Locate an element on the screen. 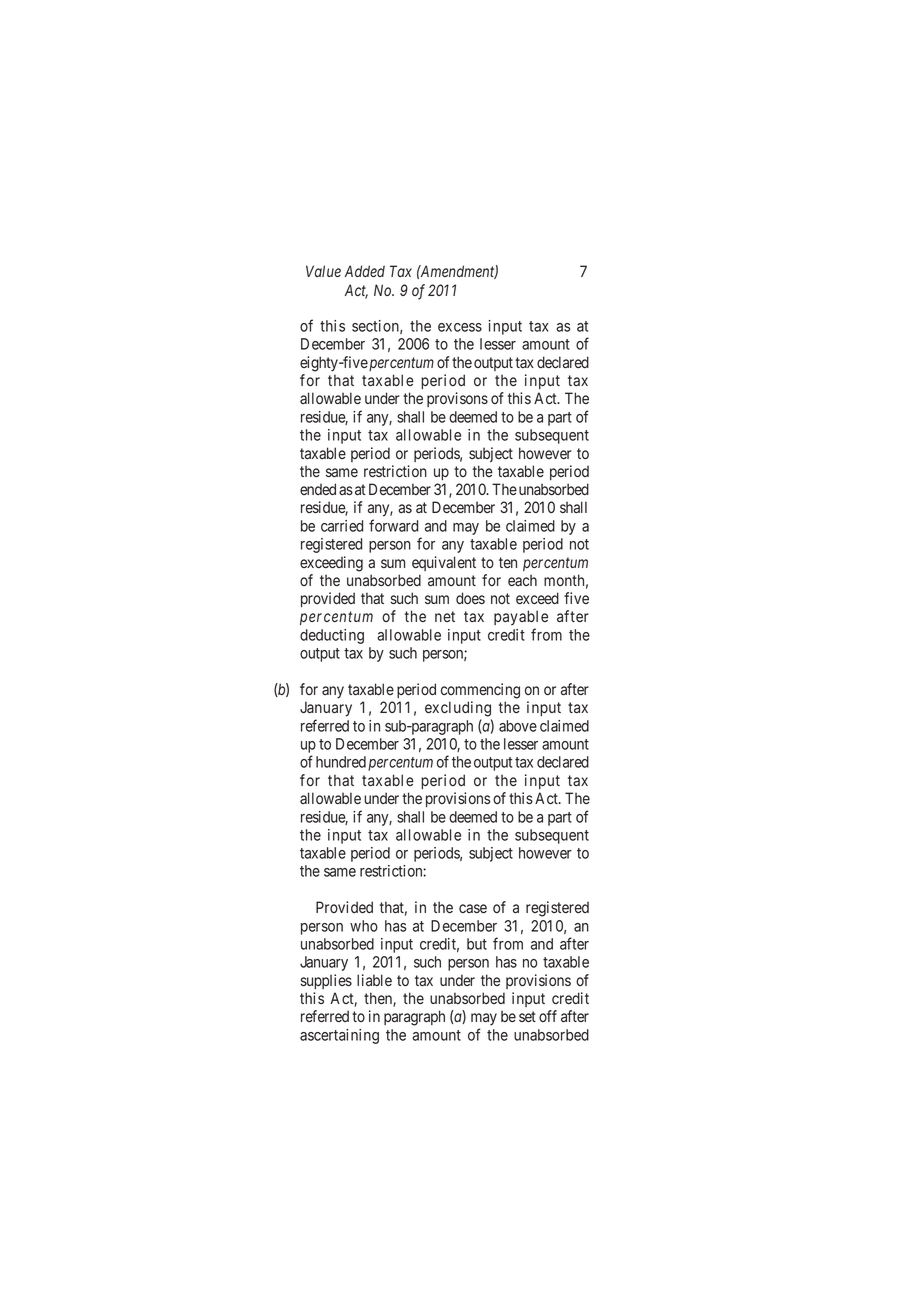 The width and height of the screenshot is (924, 1308). carried is located at coordinates (342, 526).
